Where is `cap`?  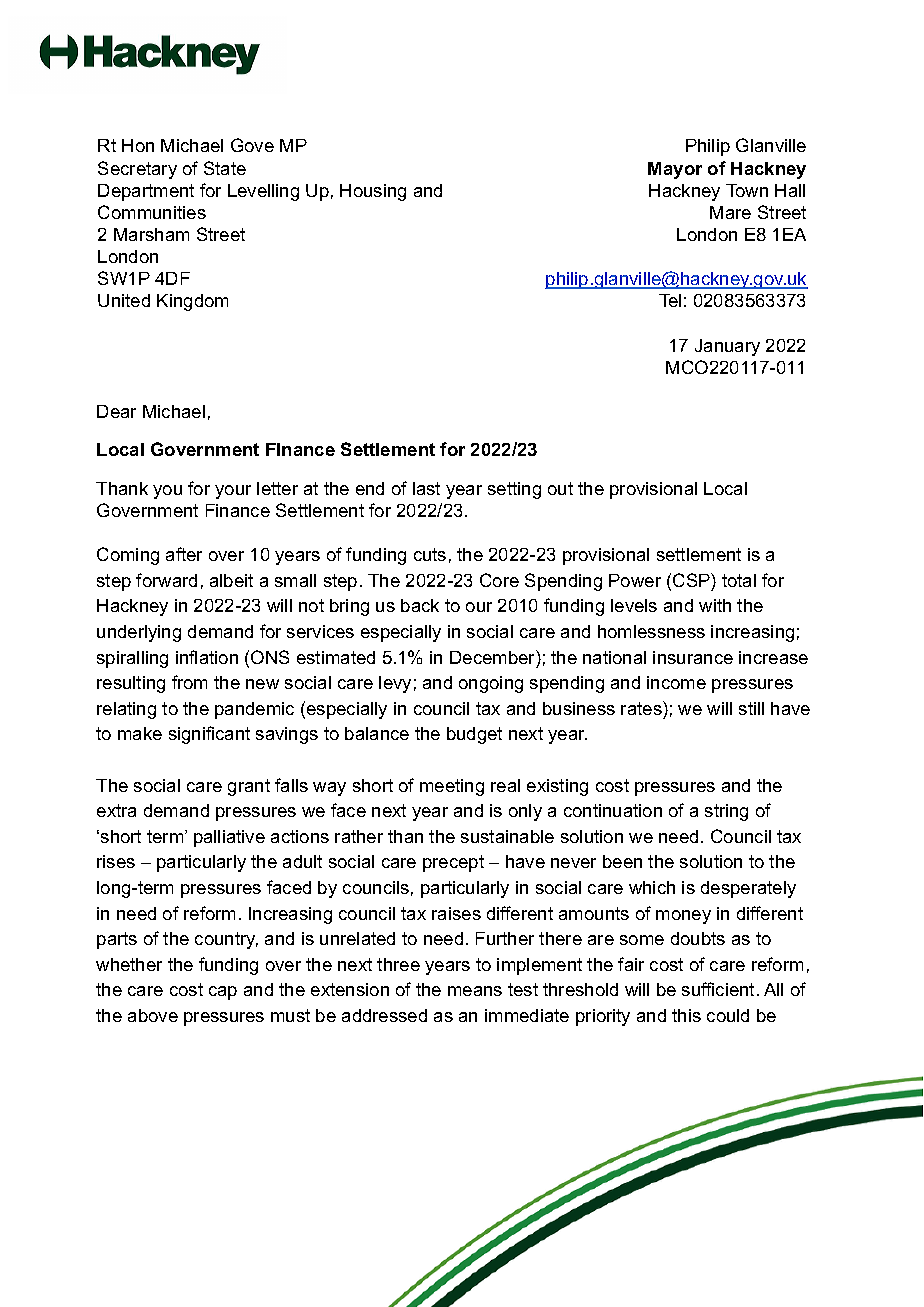
cap is located at coordinates (223, 993).
